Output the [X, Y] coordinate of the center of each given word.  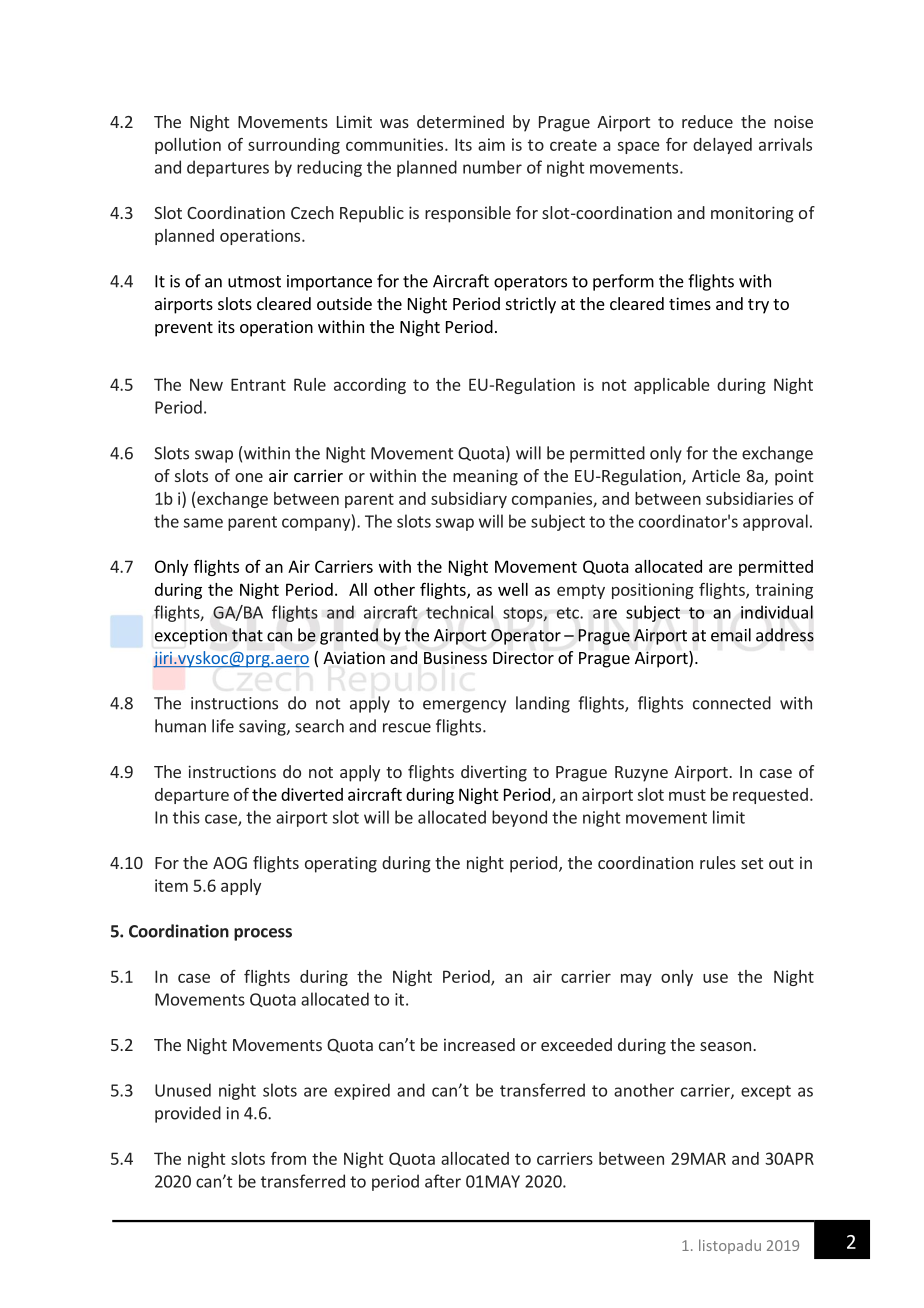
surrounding [294, 146]
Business [455, 657]
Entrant [258, 384]
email [731, 635]
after [443, 1181]
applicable [672, 386]
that [247, 635]
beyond [519, 818]
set [752, 863]
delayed [722, 146]
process [263, 934]
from [288, 1158]
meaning [485, 477]
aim [491, 144]
